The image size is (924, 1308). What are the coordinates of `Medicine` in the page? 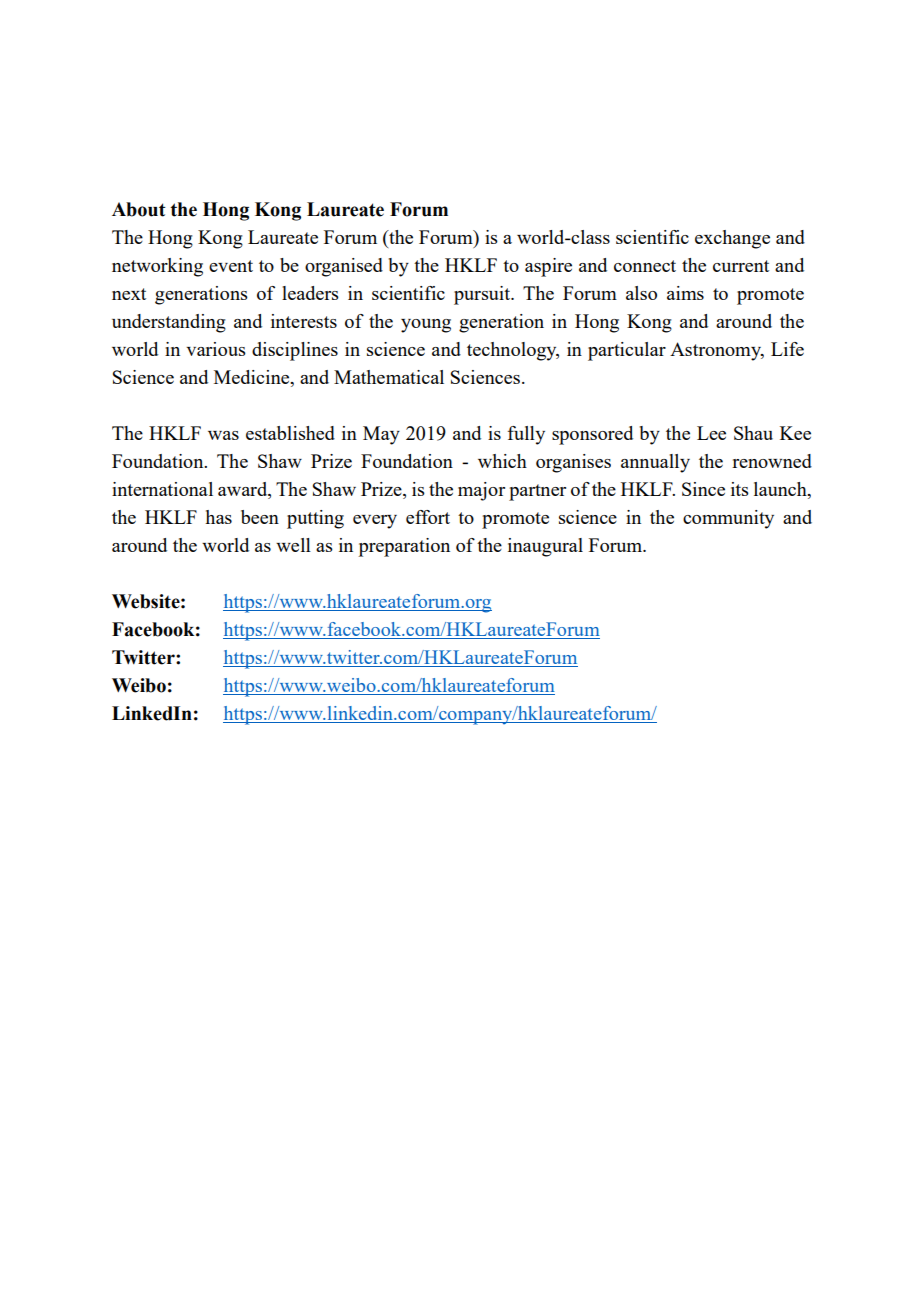 It's located at (253, 378).
